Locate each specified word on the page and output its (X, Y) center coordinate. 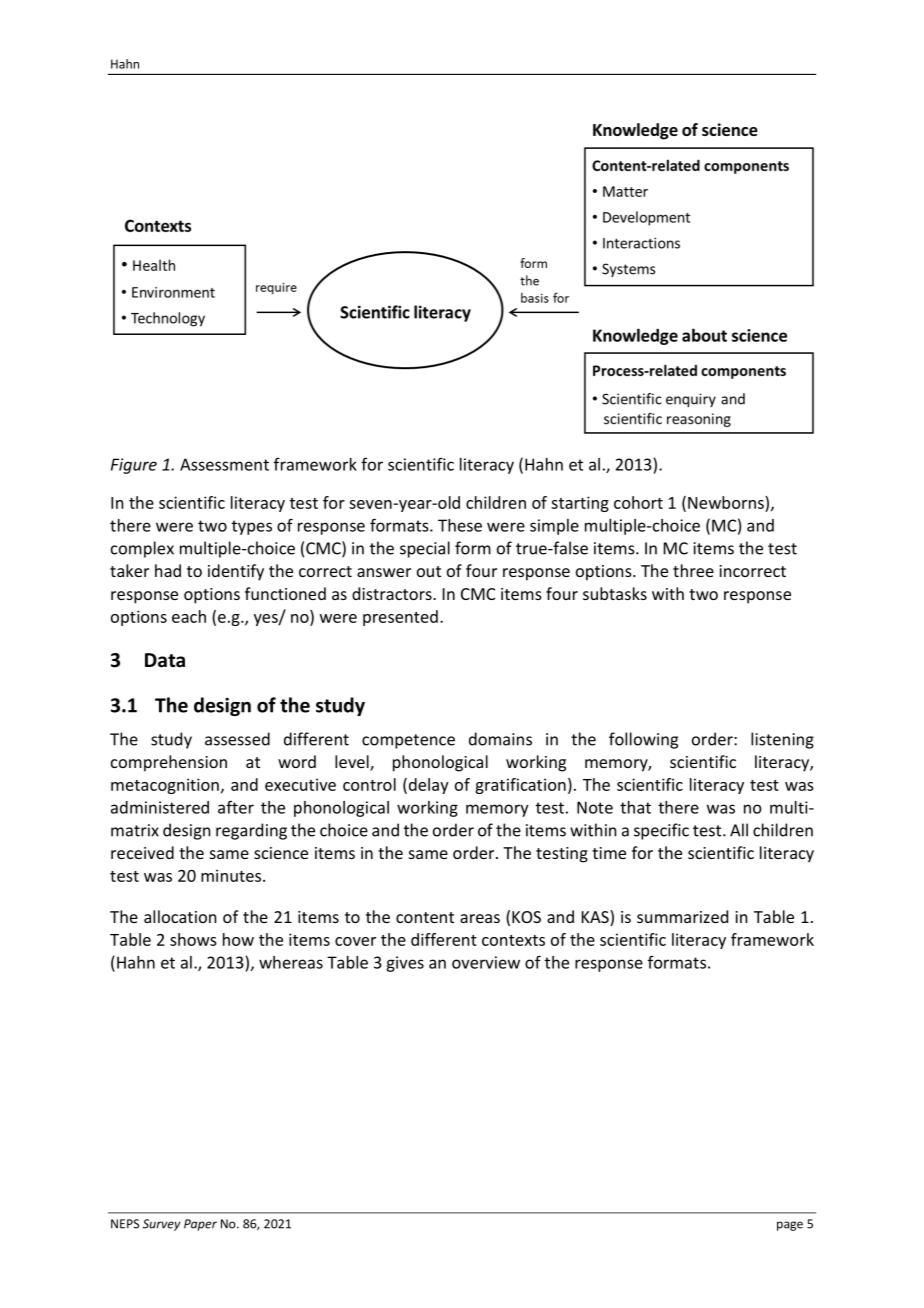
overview (486, 962)
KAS (596, 918)
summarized (682, 916)
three (693, 570)
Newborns (727, 502)
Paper (200, 1225)
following (643, 740)
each (189, 616)
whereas (291, 962)
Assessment (224, 464)
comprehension (169, 763)
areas (480, 918)
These (460, 525)
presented (400, 618)
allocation (180, 916)
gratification (520, 786)
